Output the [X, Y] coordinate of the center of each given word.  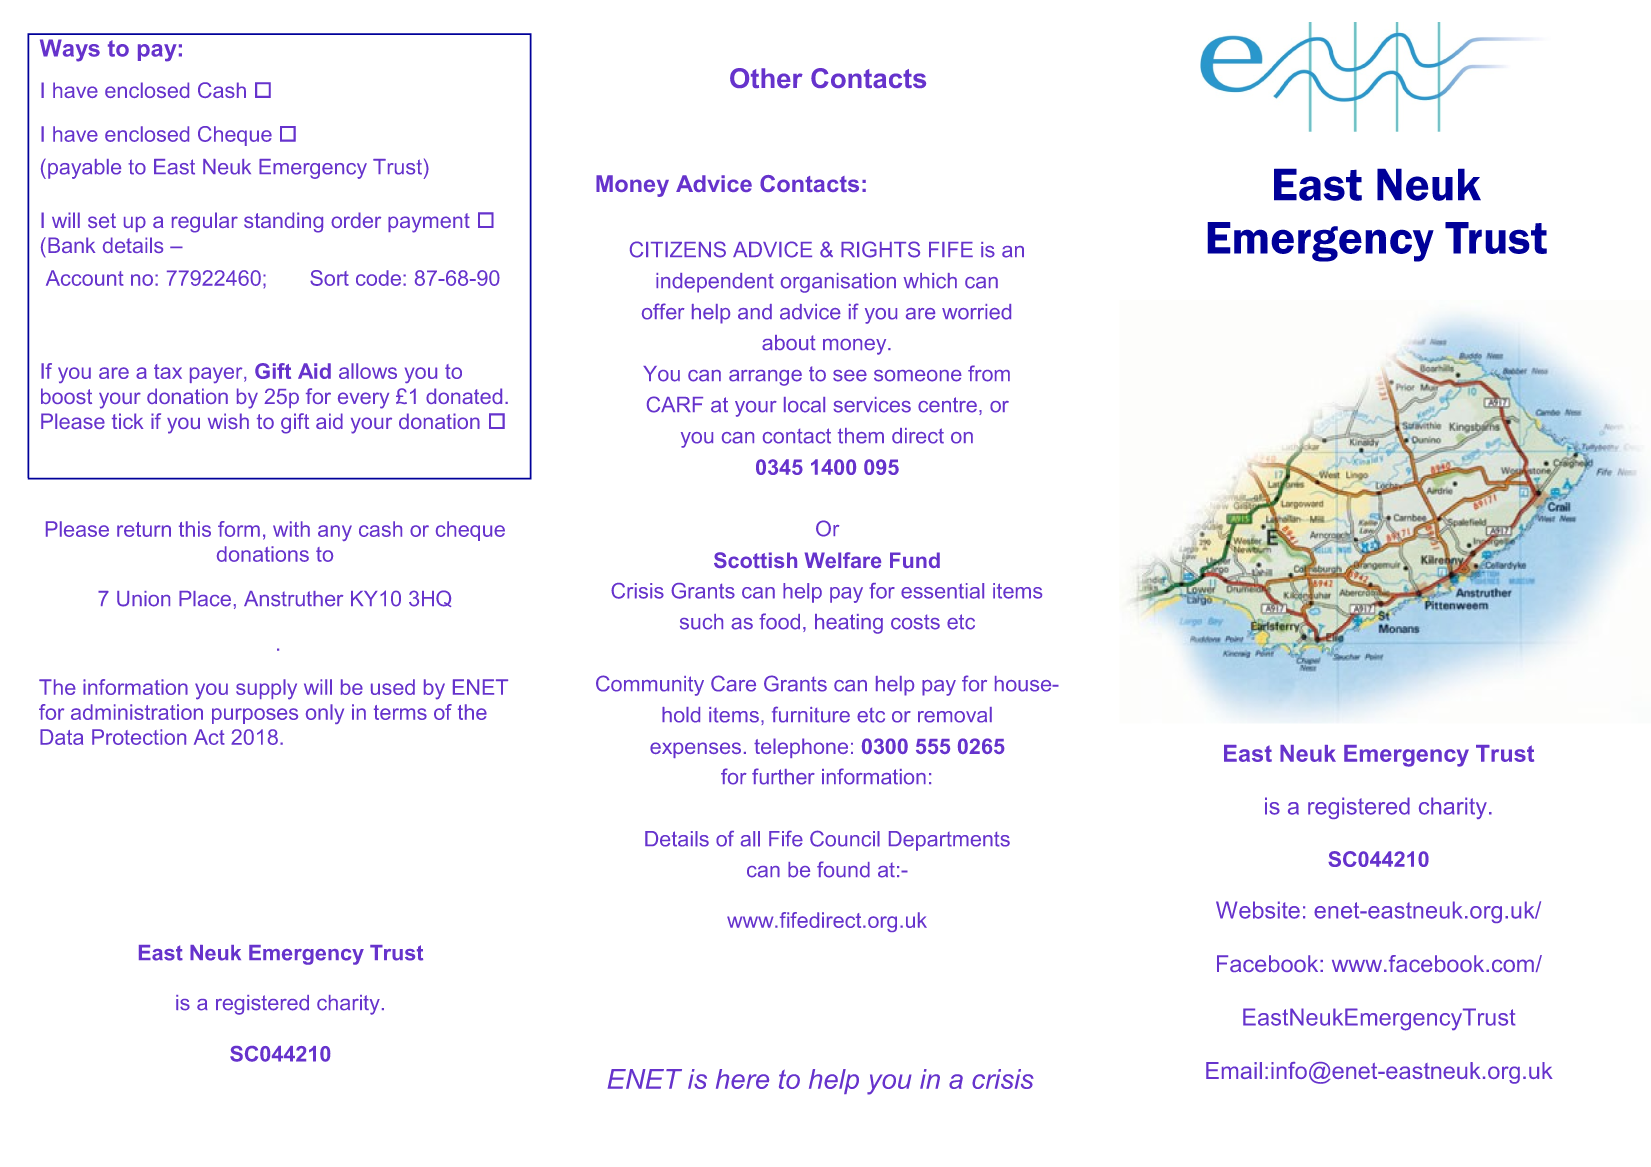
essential [942, 591]
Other [766, 78]
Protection [139, 737]
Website [1258, 910]
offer [663, 311]
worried [976, 312]
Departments [949, 841]
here [742, 1079]
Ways [70, 50]
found [843, 869]
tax [168, 371]
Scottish [755, 560]
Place [205, 599]
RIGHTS [880, 249]
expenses [695, 750]
